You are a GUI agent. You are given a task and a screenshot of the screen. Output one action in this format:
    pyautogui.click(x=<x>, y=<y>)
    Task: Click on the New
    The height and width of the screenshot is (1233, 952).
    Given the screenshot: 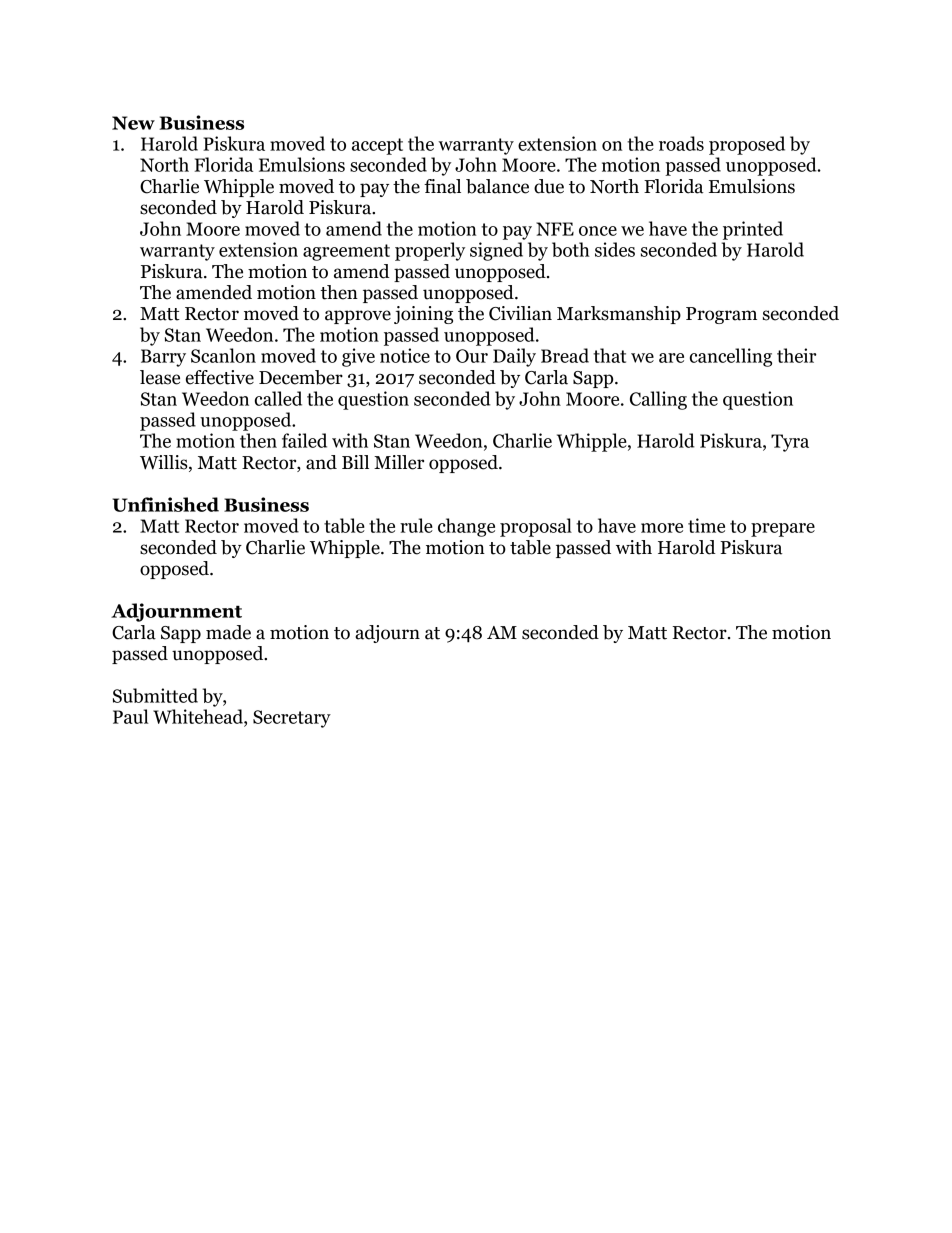 What is the action you would take?
    pyautogui.click(x=133, y=123)
